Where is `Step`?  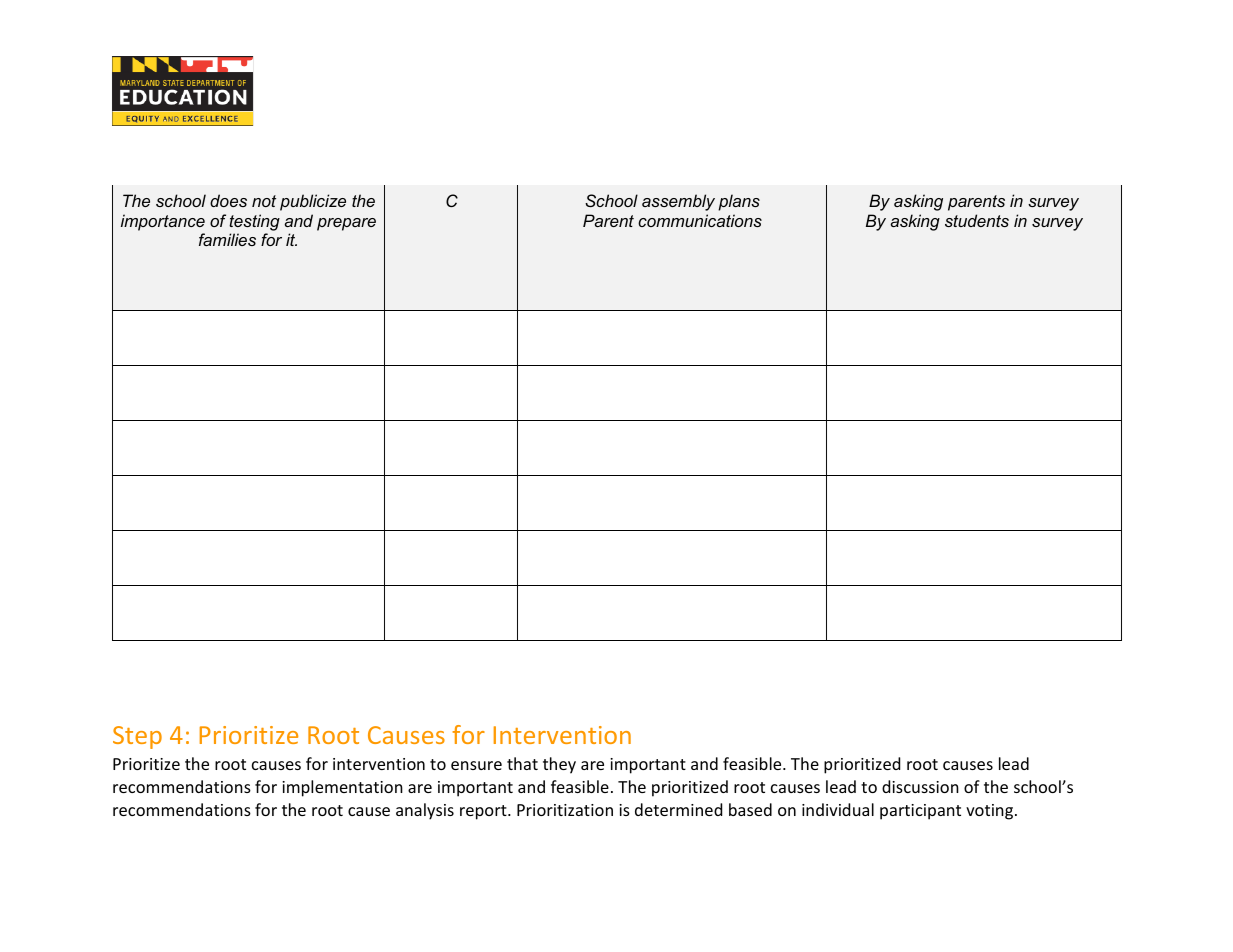 Step is located at coordinates (137, 737).
